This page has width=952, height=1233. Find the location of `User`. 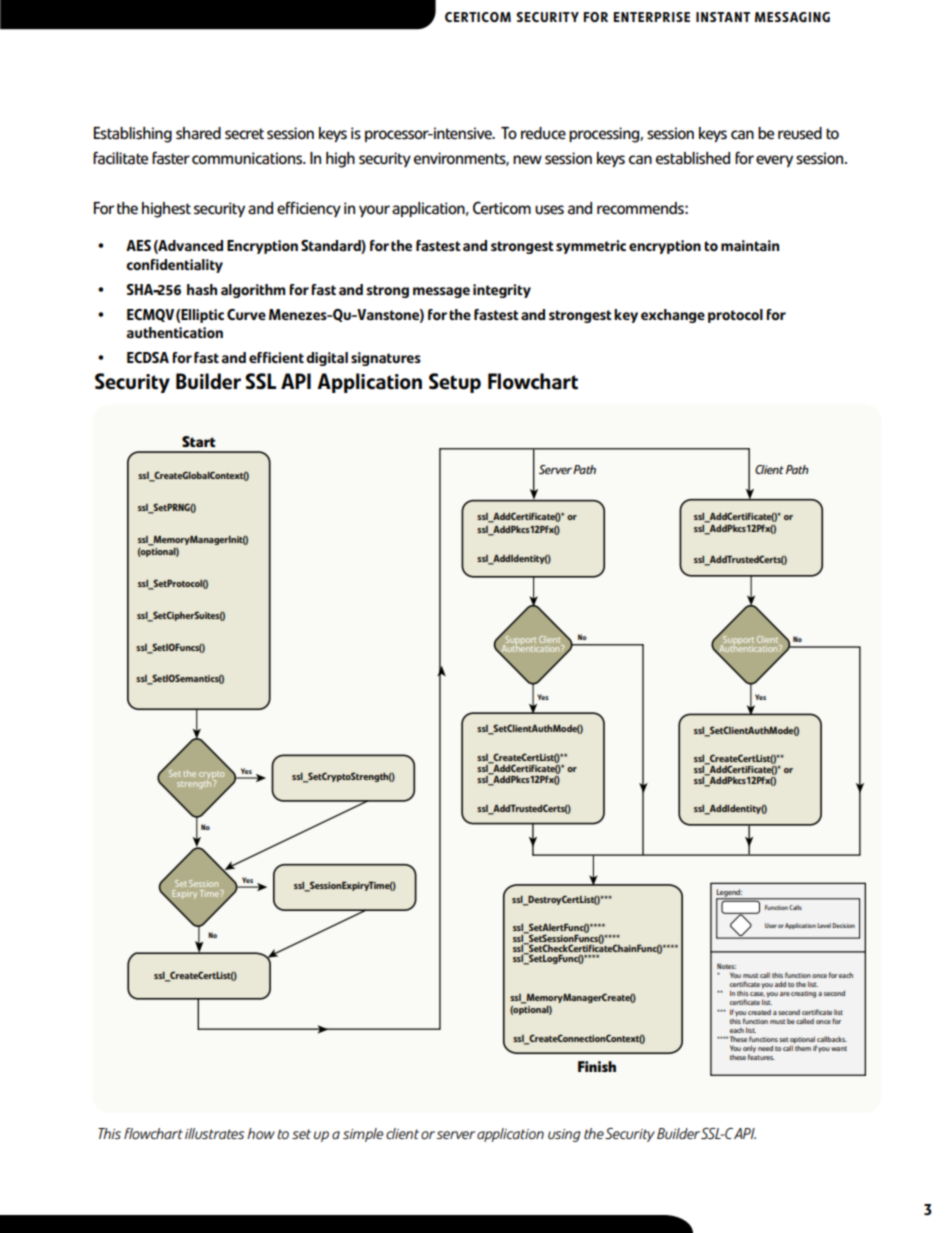

User is located at coordinates (771, 925).
